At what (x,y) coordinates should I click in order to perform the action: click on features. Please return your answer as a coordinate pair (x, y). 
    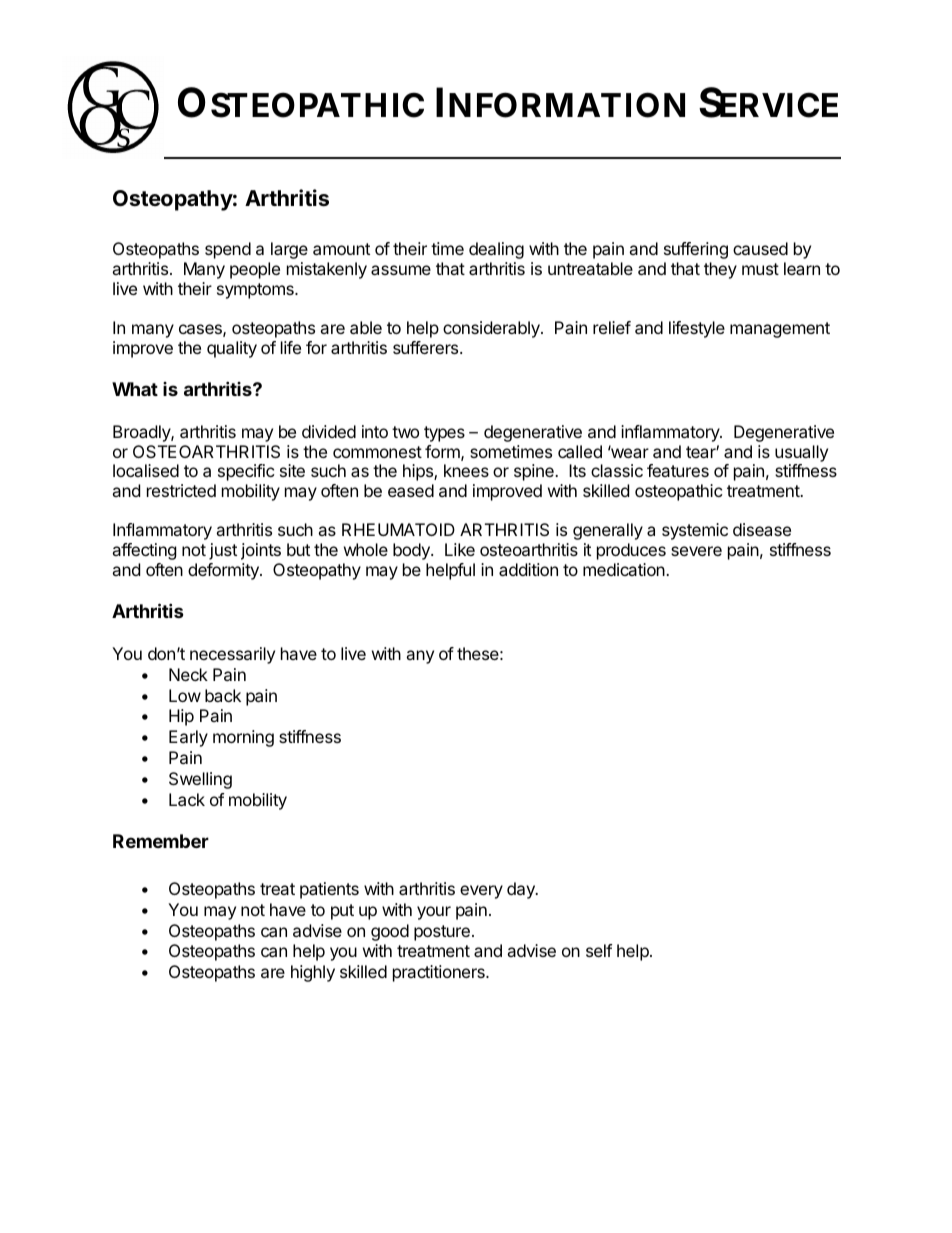
    Looking at the image, I should click on (678, 470).
